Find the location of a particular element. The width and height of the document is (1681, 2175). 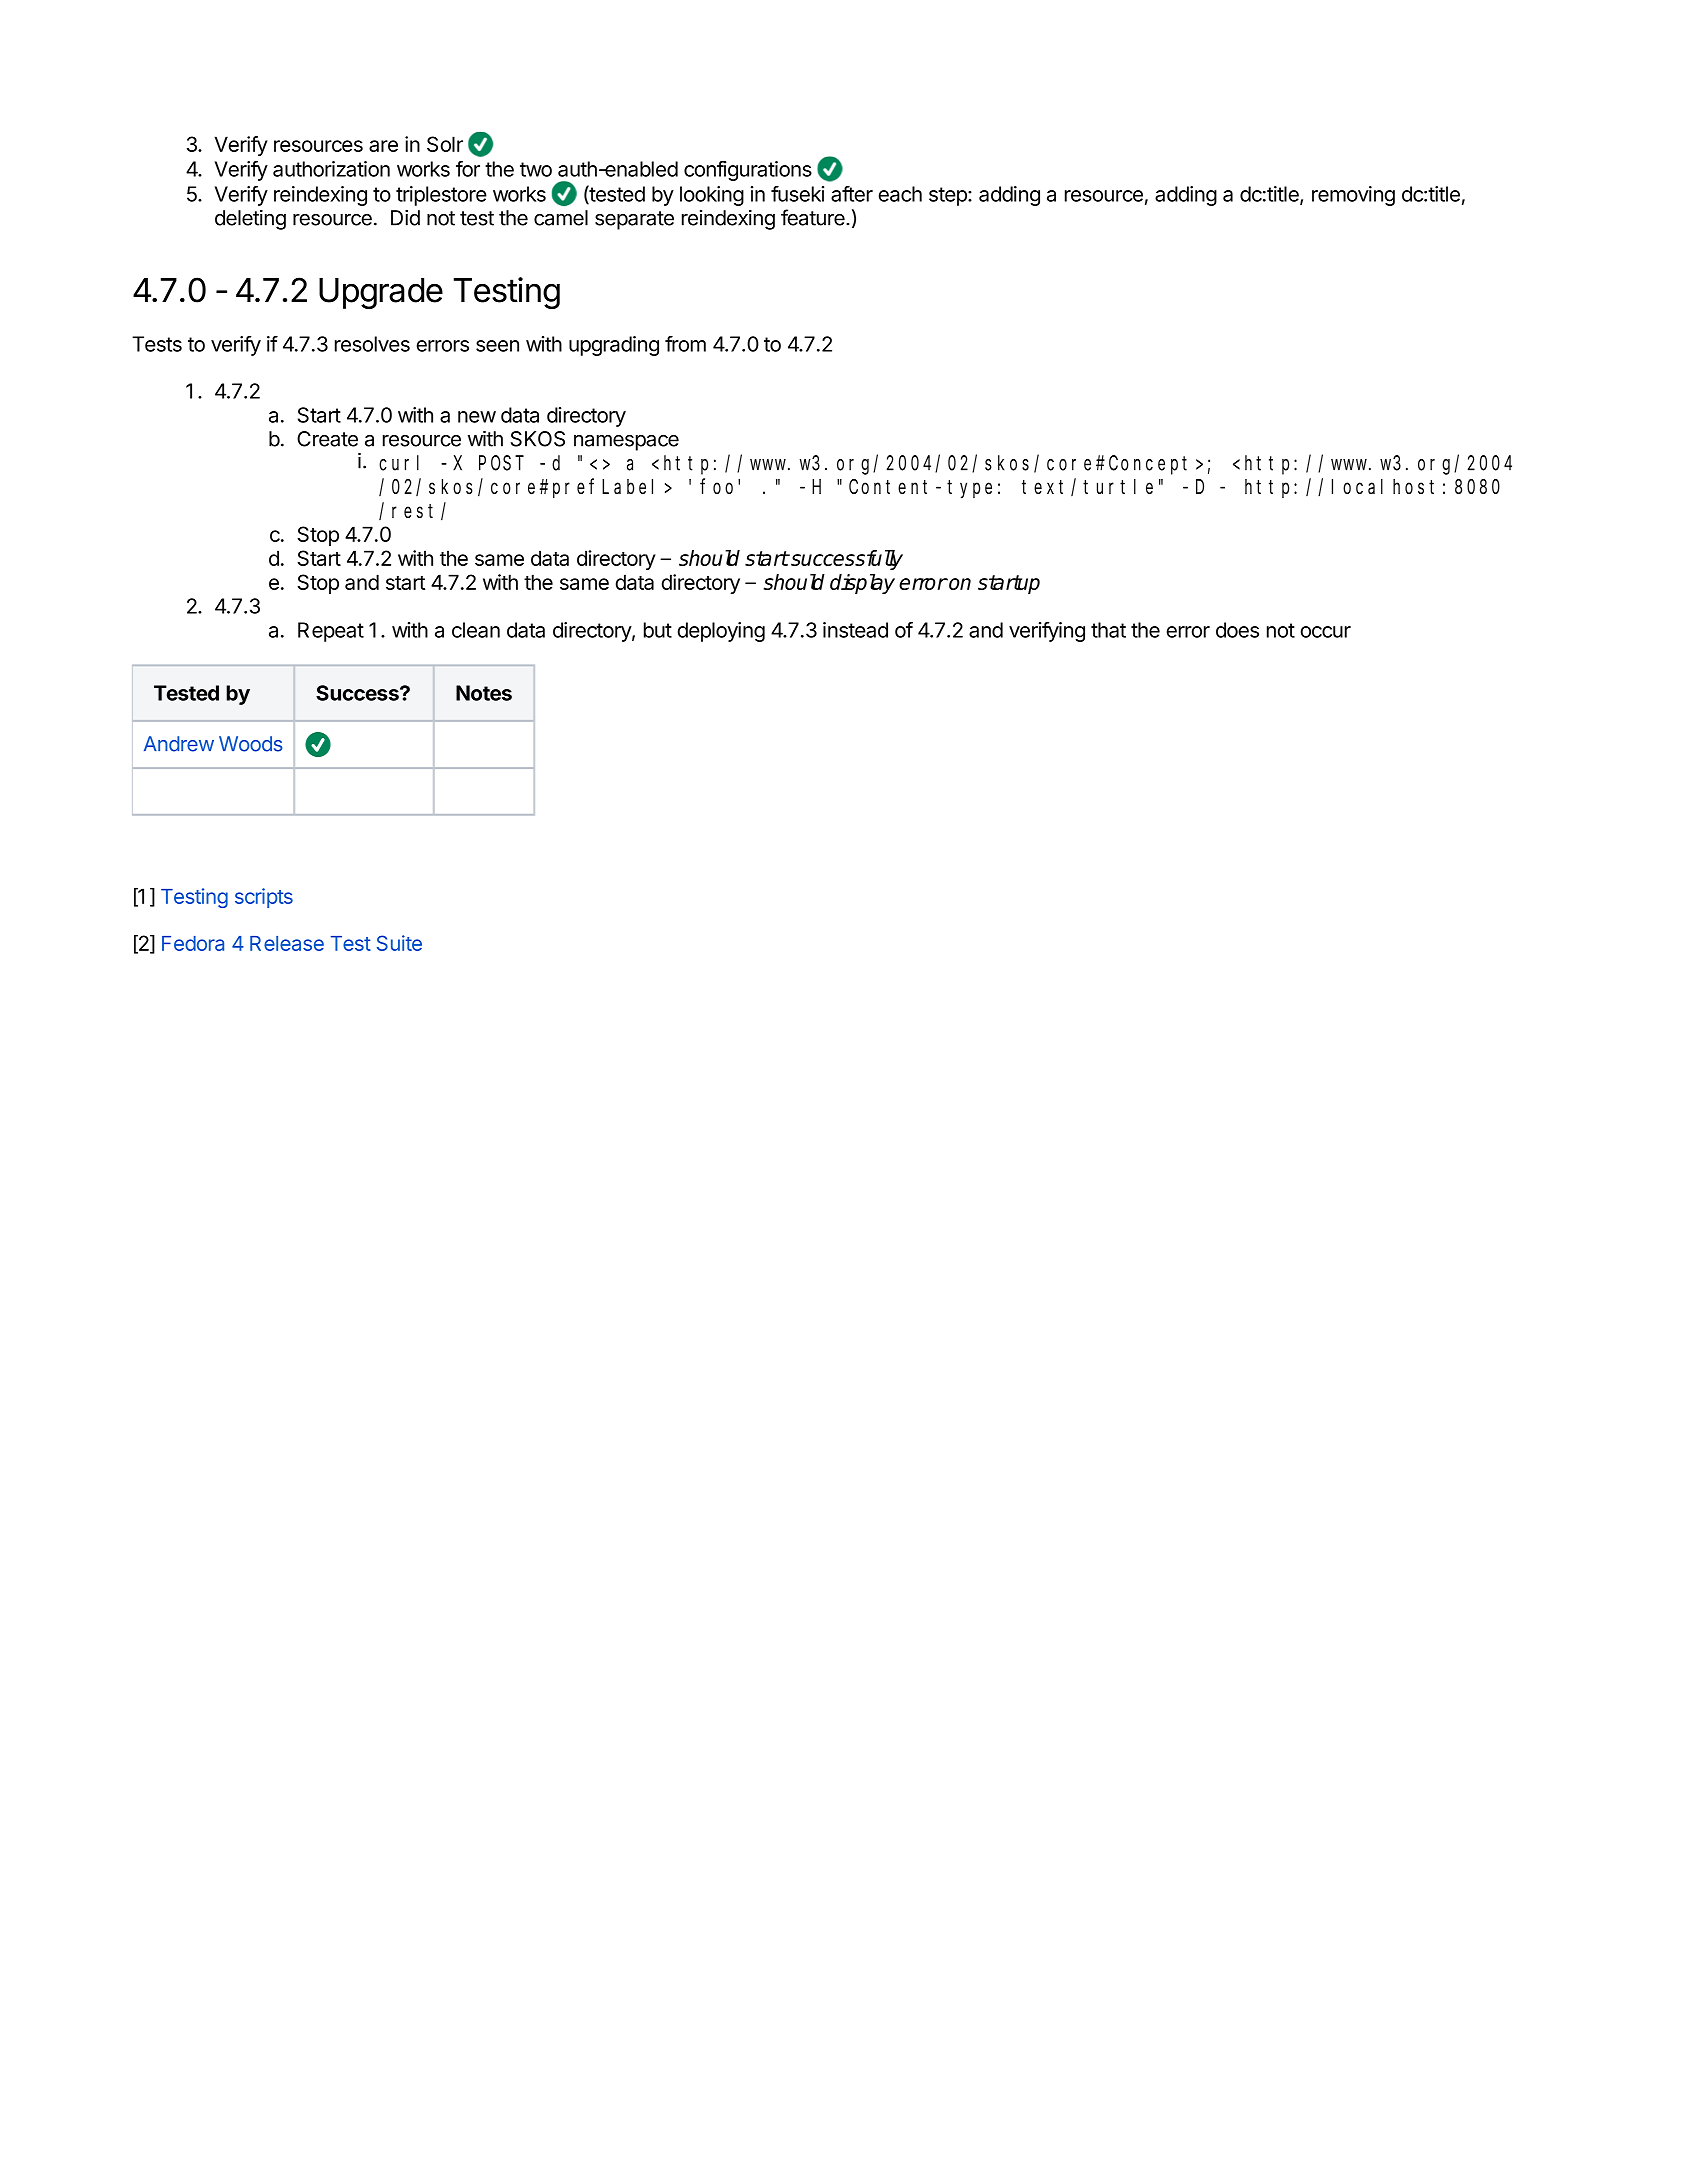

Release is located at coordinates (287, 943).
